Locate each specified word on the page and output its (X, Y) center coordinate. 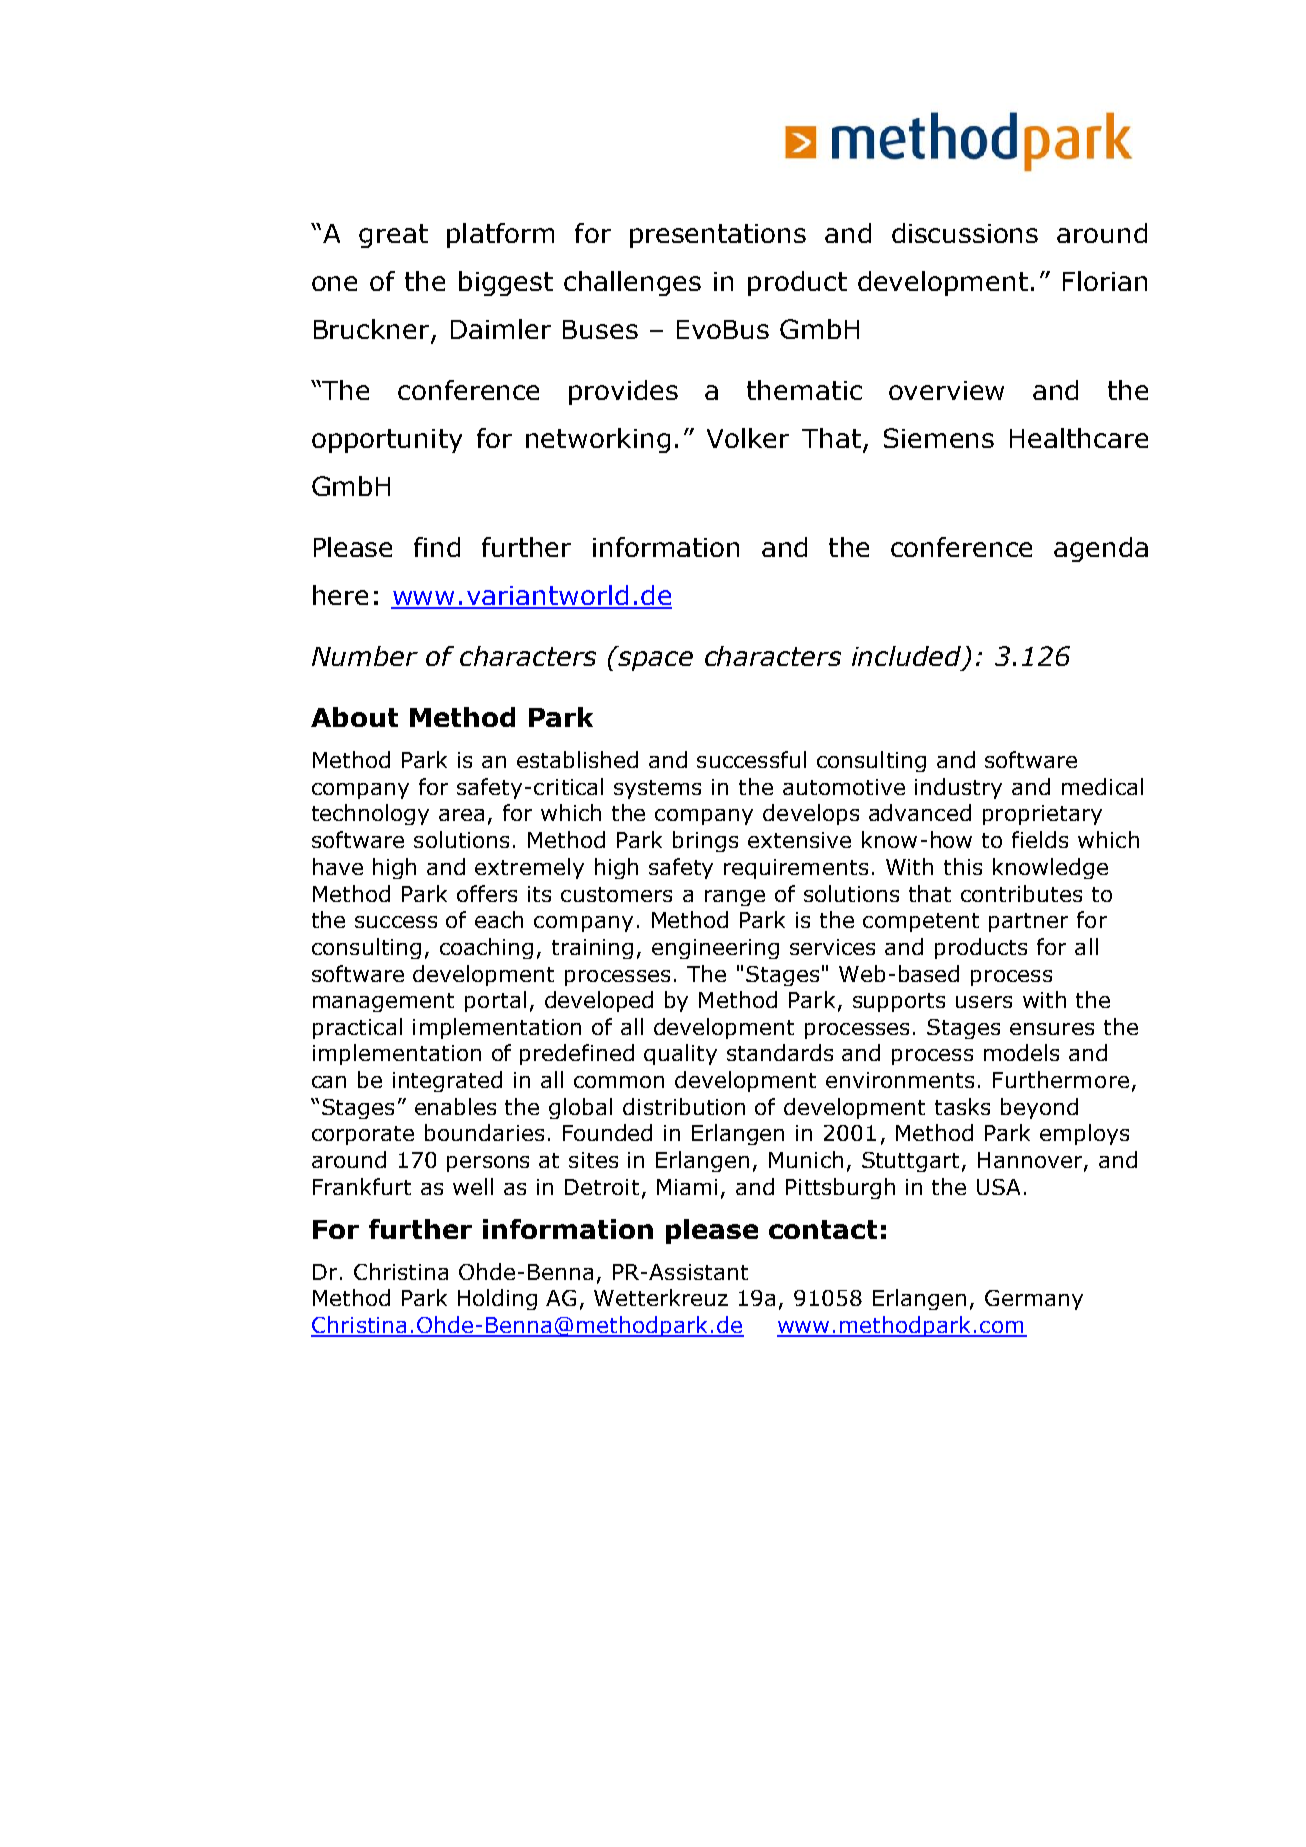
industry (958, 788)
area (461, 815)
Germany (1034, 1300)
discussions (965, 233)
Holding (497, 1299)
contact (823, 1229)
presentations (718, 236)
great (393, 236)
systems (657, 789)
